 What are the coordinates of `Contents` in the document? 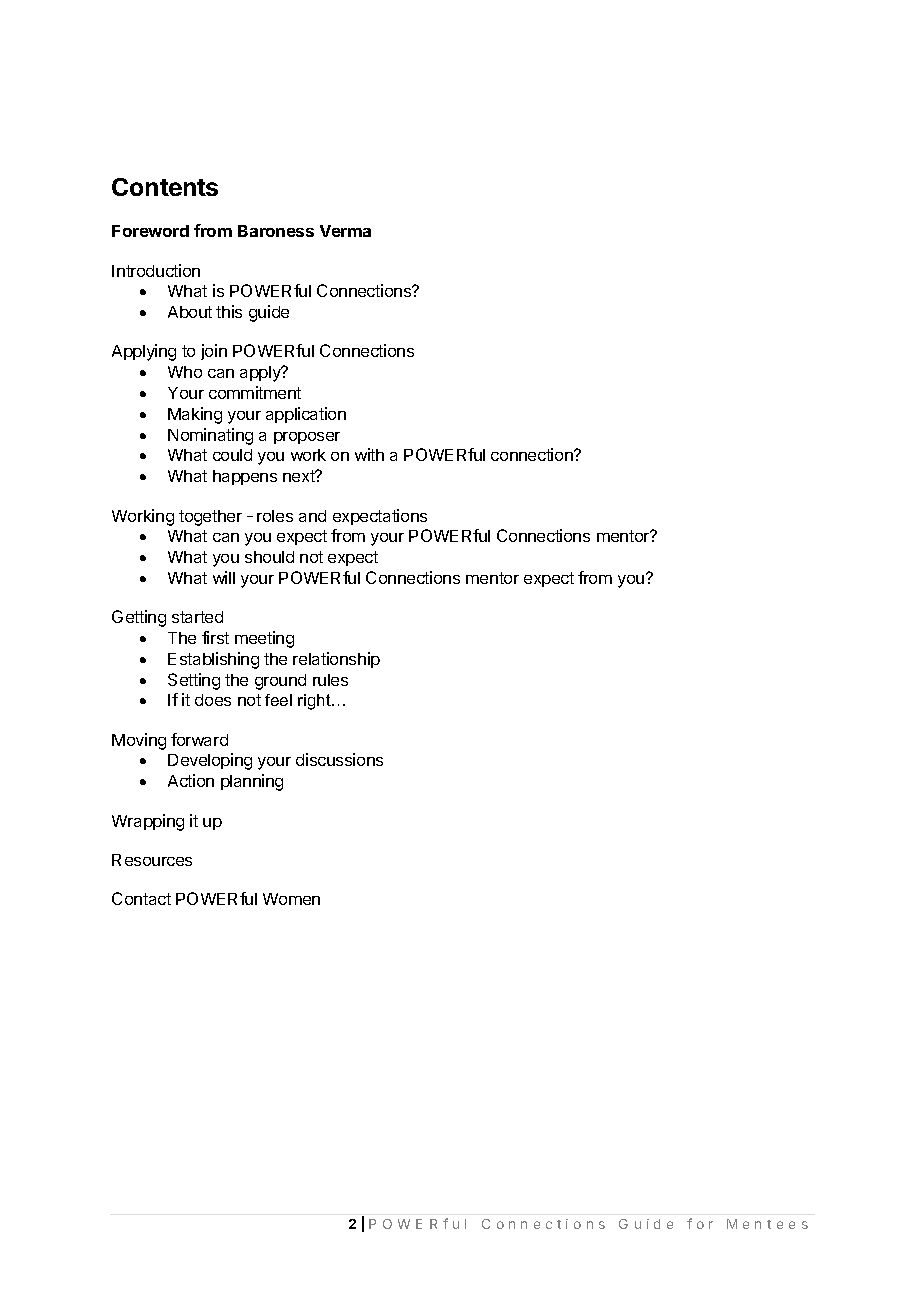 It's located at (165, 187).
